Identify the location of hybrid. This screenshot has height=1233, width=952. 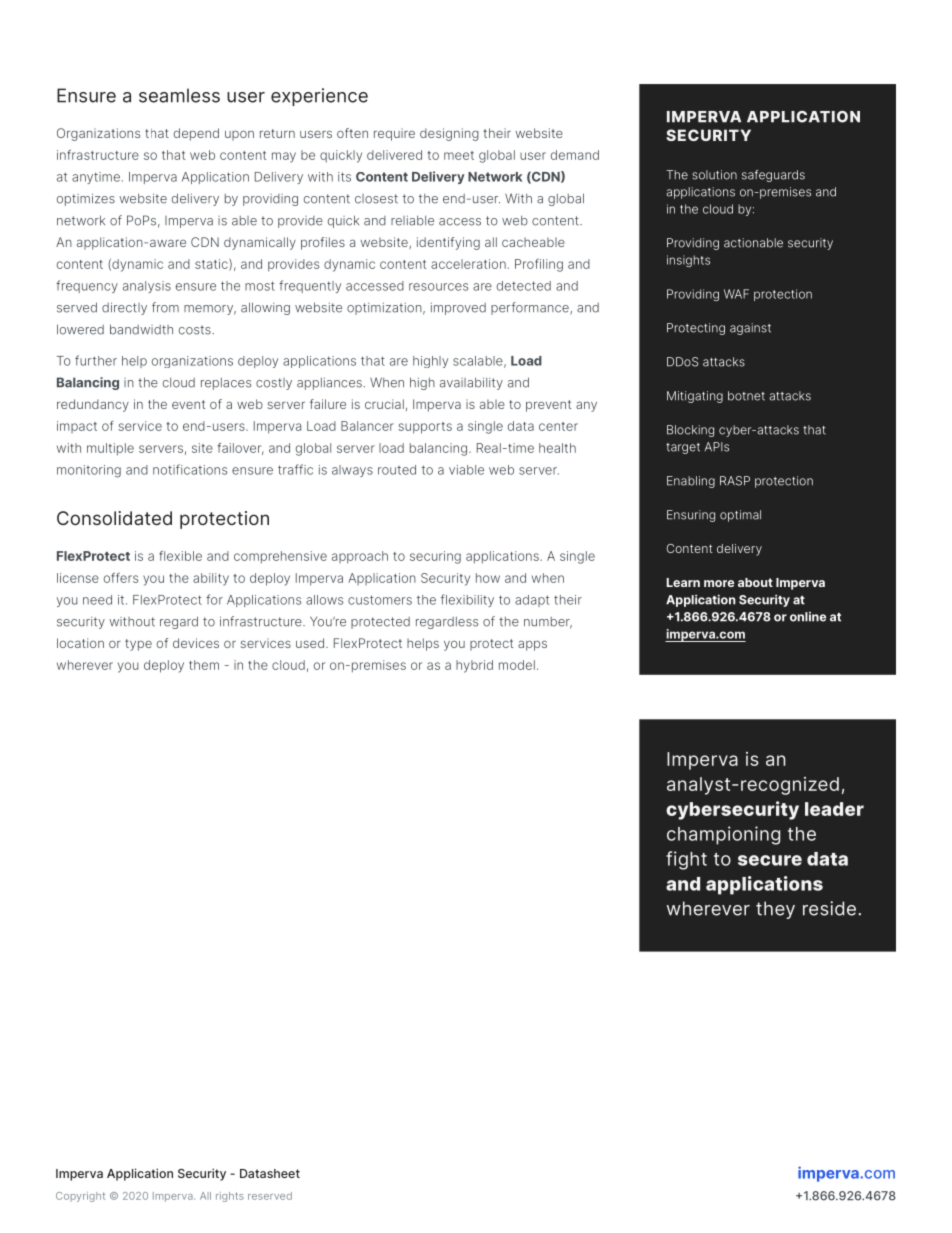
(474, 666).
